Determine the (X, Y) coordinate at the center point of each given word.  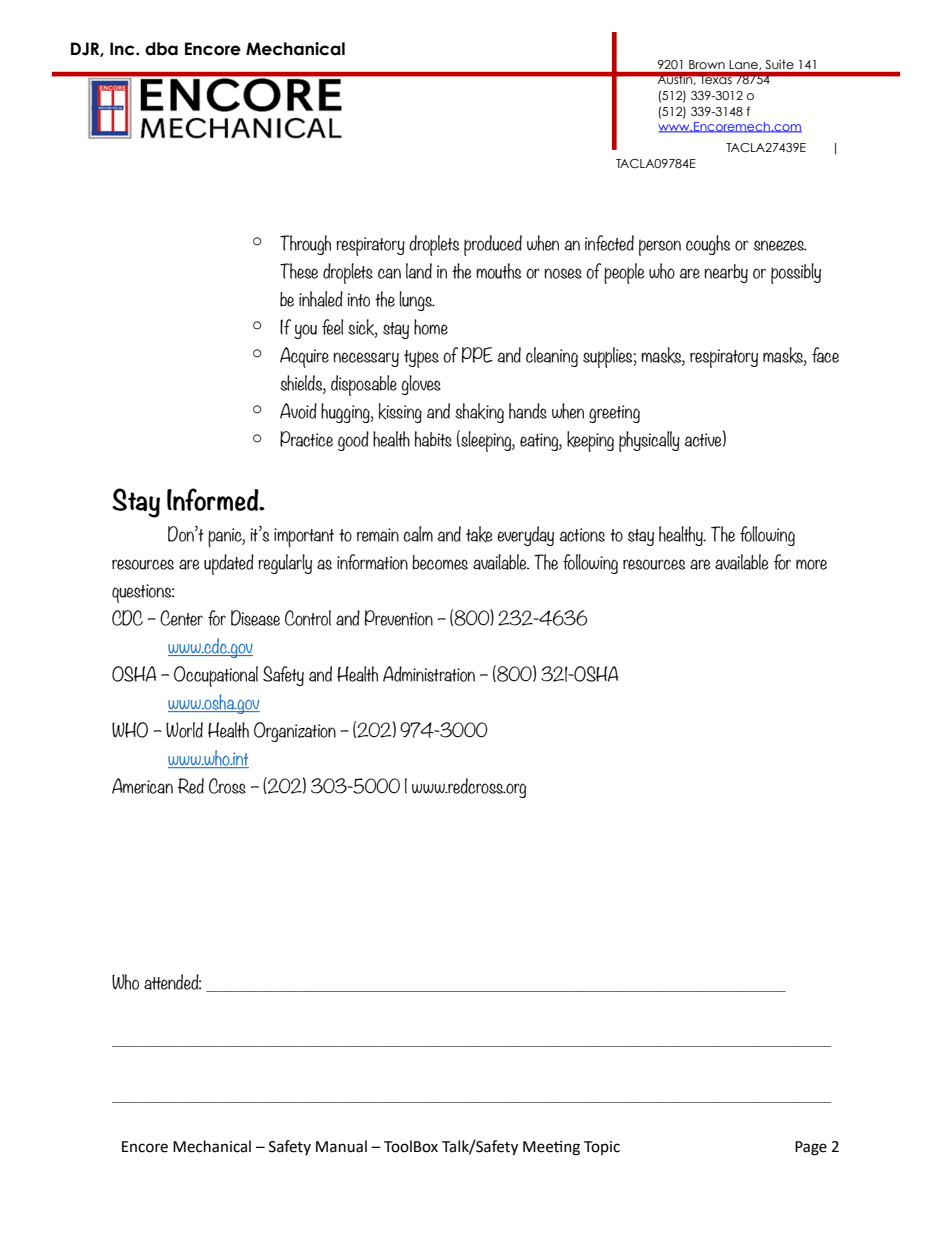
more (811, 564)
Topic (602, 1148)
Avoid (298, 411)
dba (161, 49)
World (184, 730)
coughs (708, 245)
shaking (479, 413)
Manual (341, 1146)
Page (811, 1148)
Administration (429, 674)
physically (649, 441)
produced (493, 245)
